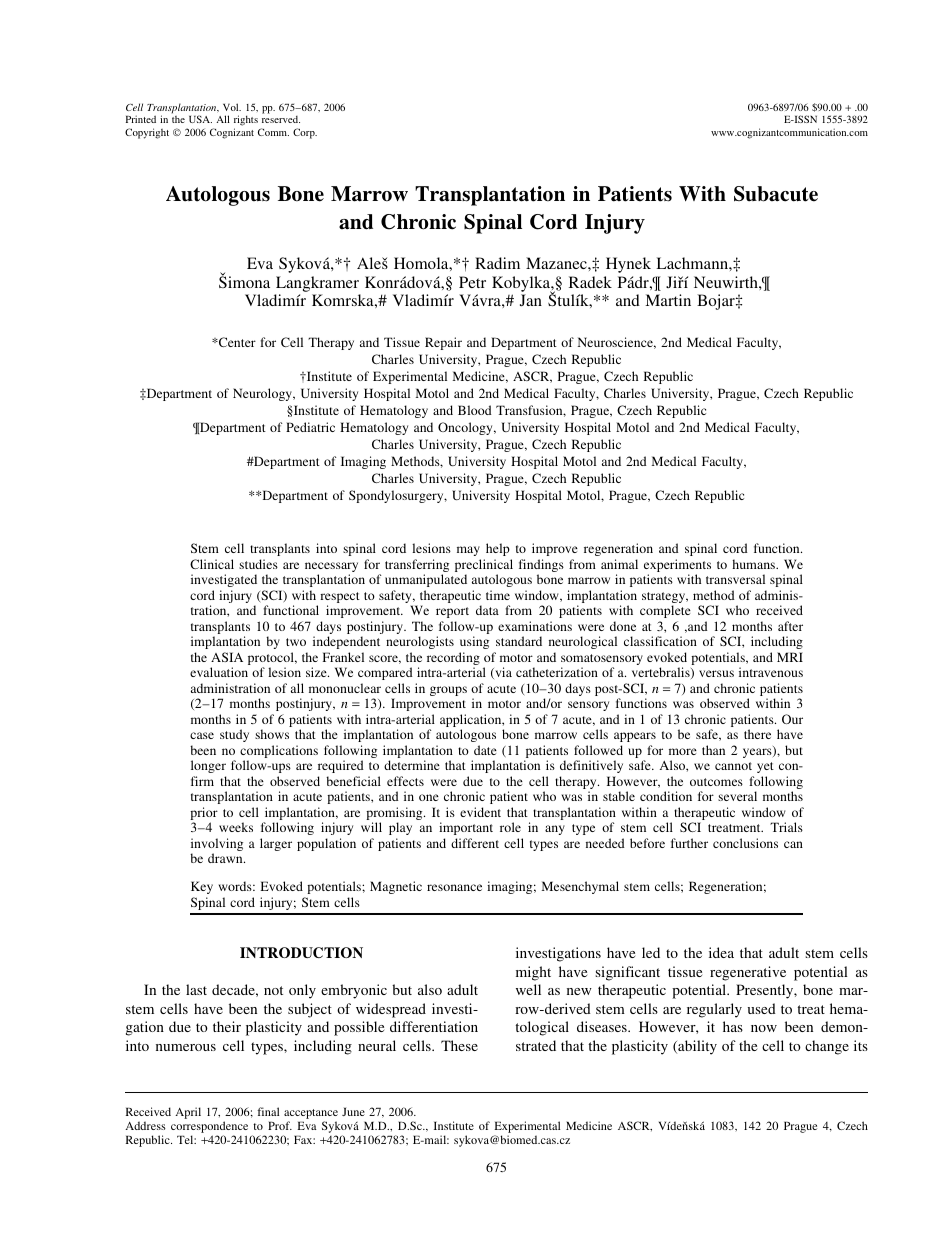 The image size is (952, 1233). I want to click on rights, so click(246, 122).
